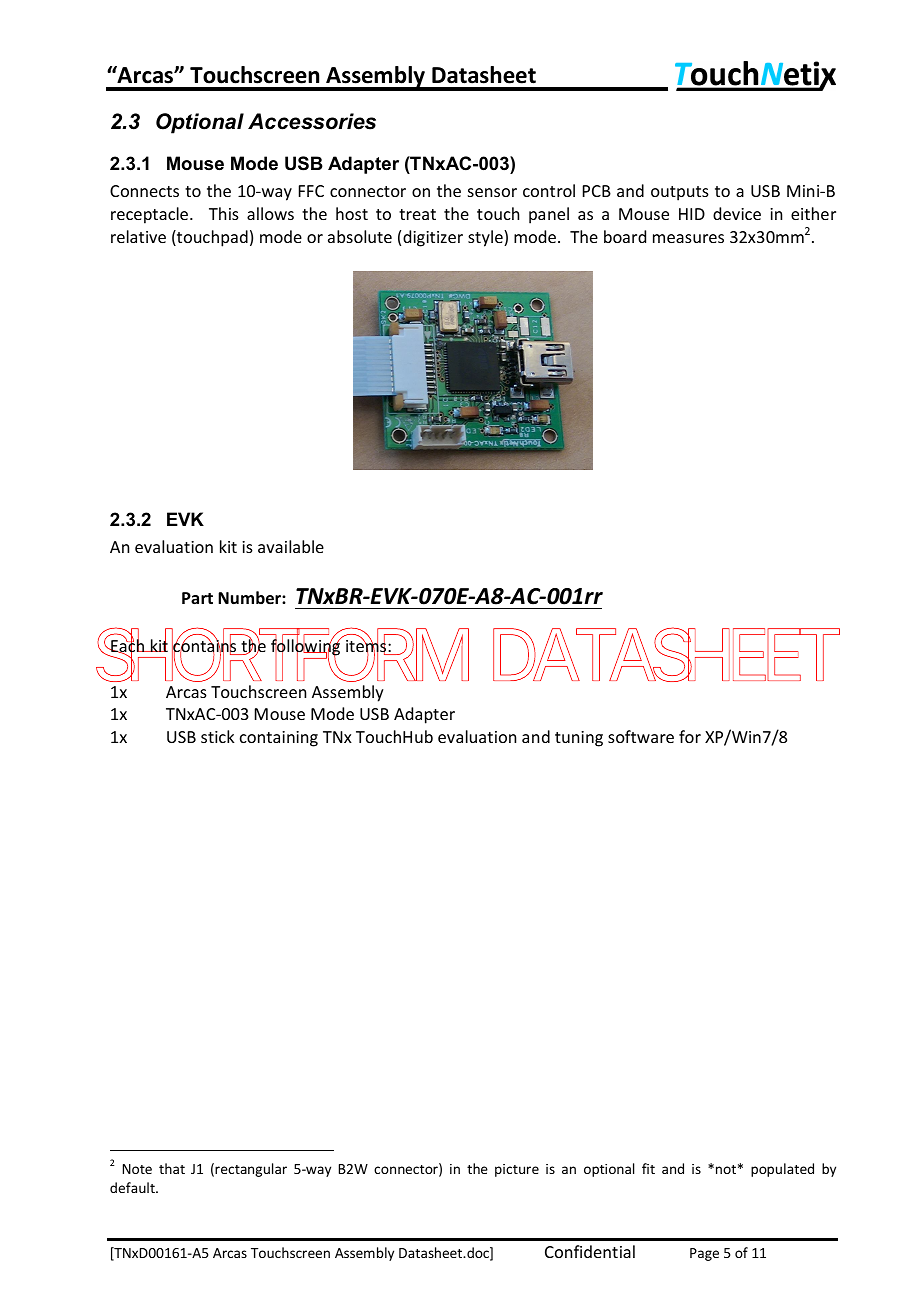 This image has height=1308, width=924. What do you see at coordinates (680, 193) in the image?
I see `outputs` at bounding box center [680, 193].
